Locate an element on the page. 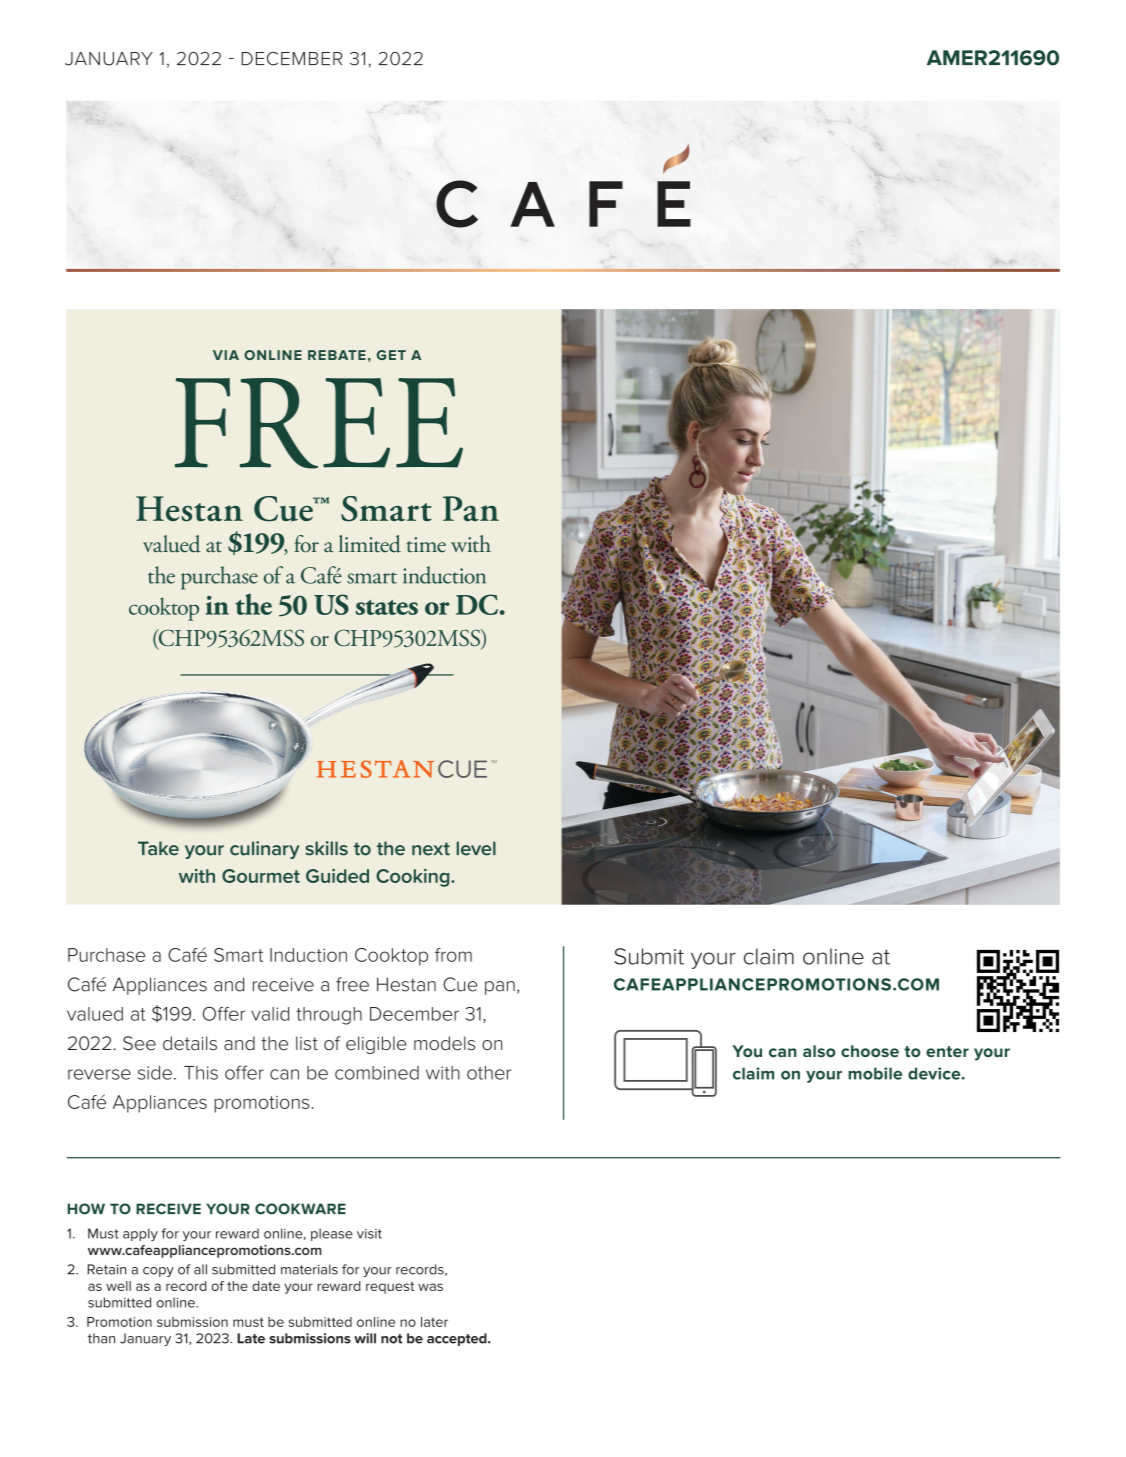 This page has width=1126, height=1457. time is located at coordinates (426, 545).
